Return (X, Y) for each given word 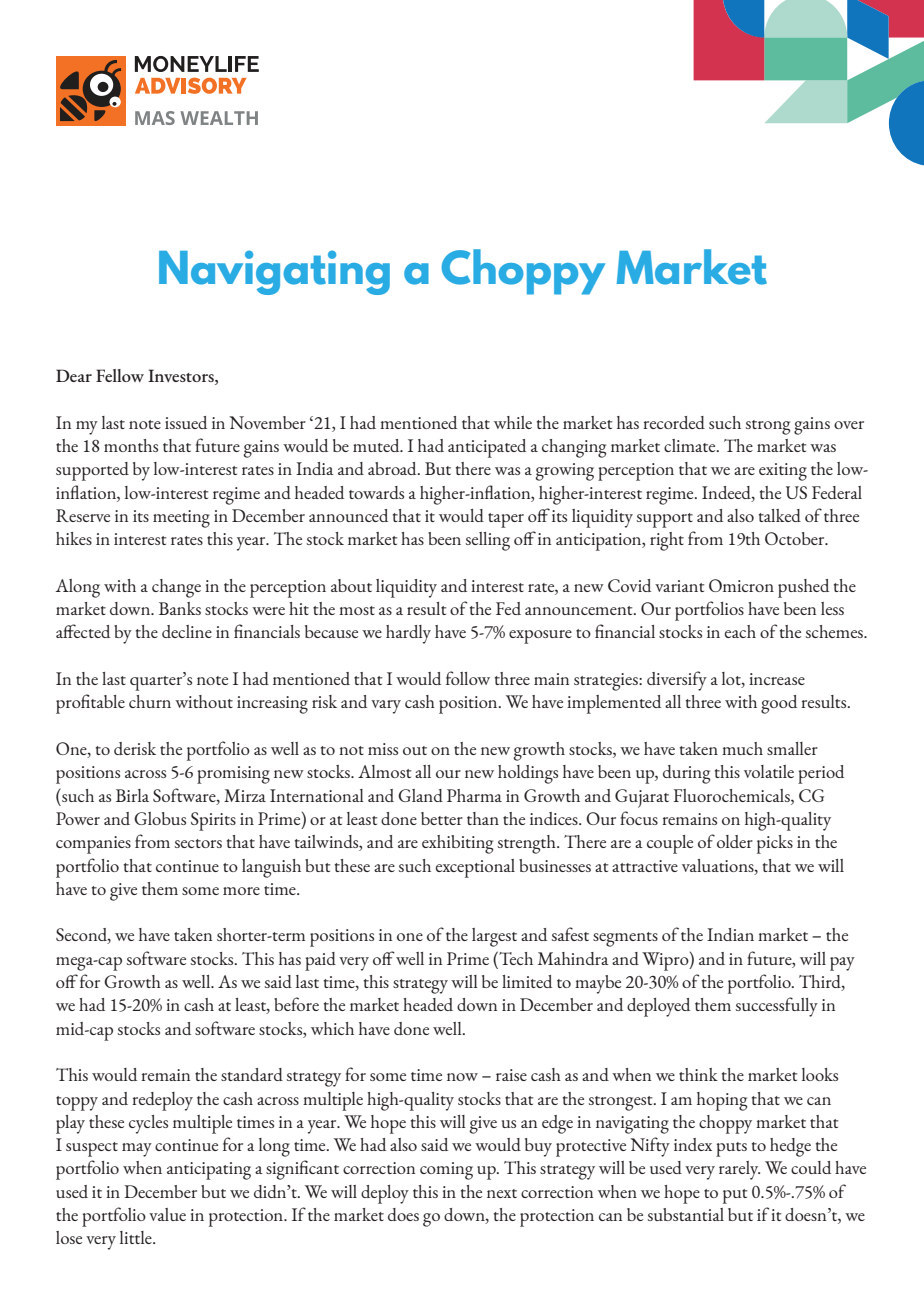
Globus (160, 818)
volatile (769, 771)
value (167, 1214)
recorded (674, 422)
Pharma (474, 795)
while (513, 422)
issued (186, 422)
